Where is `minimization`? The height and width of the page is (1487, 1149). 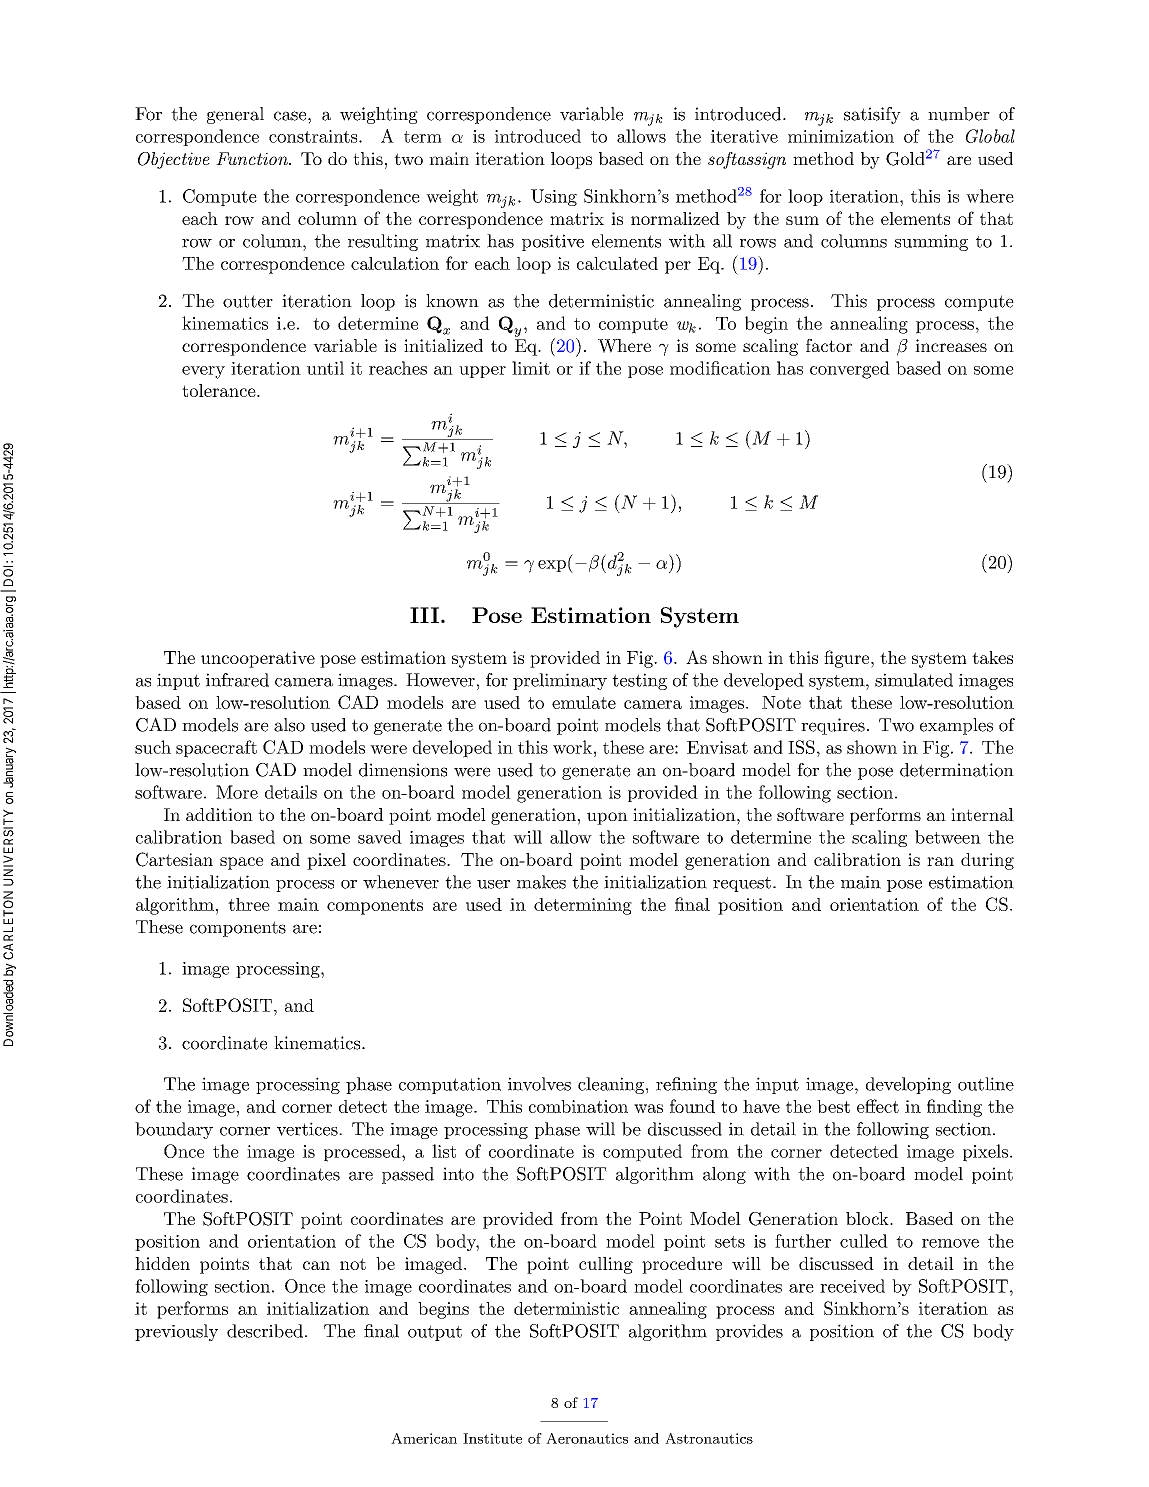 minimization is located at coordinates (841, 136).
